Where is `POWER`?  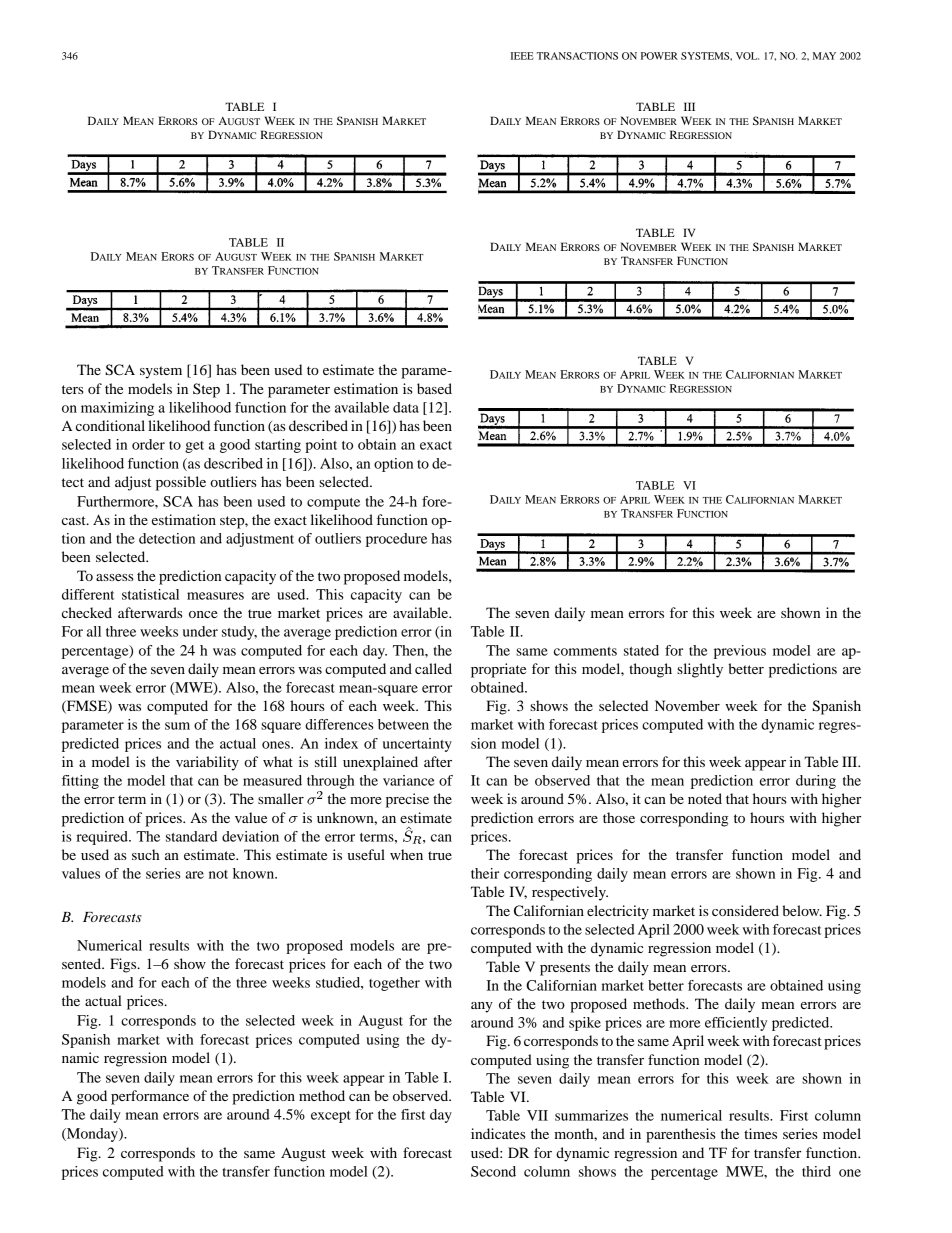
POWER is located at coordinates (659, 56).
